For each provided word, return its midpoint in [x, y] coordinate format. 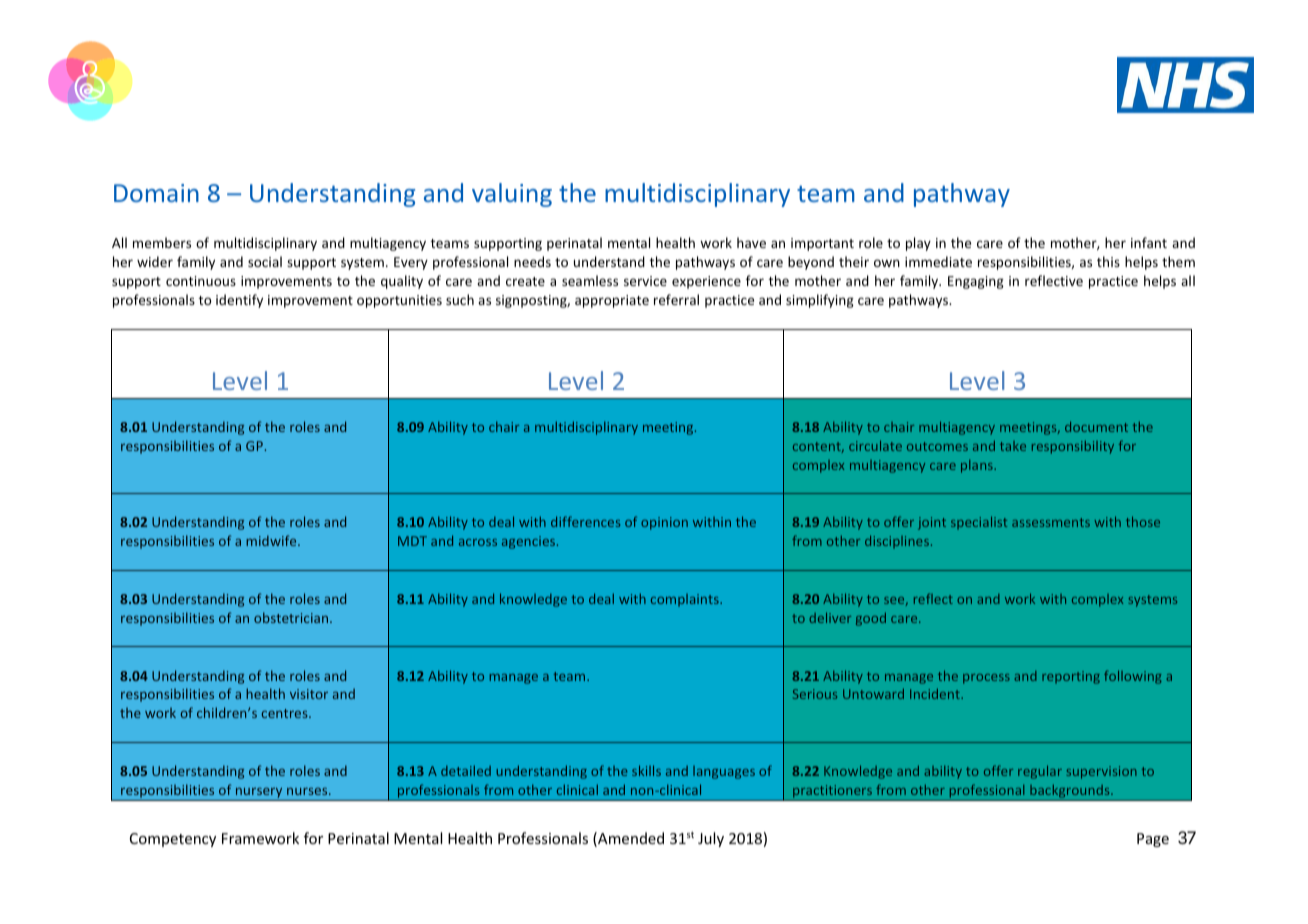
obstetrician [291, 617]
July [711, 839]
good [871, 619]
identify [239, 301]
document [1096, 426]
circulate [875, 445]
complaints [686, 600]
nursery [259, 794]
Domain [156, 193]
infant [1149, 242]
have [751, 242]
